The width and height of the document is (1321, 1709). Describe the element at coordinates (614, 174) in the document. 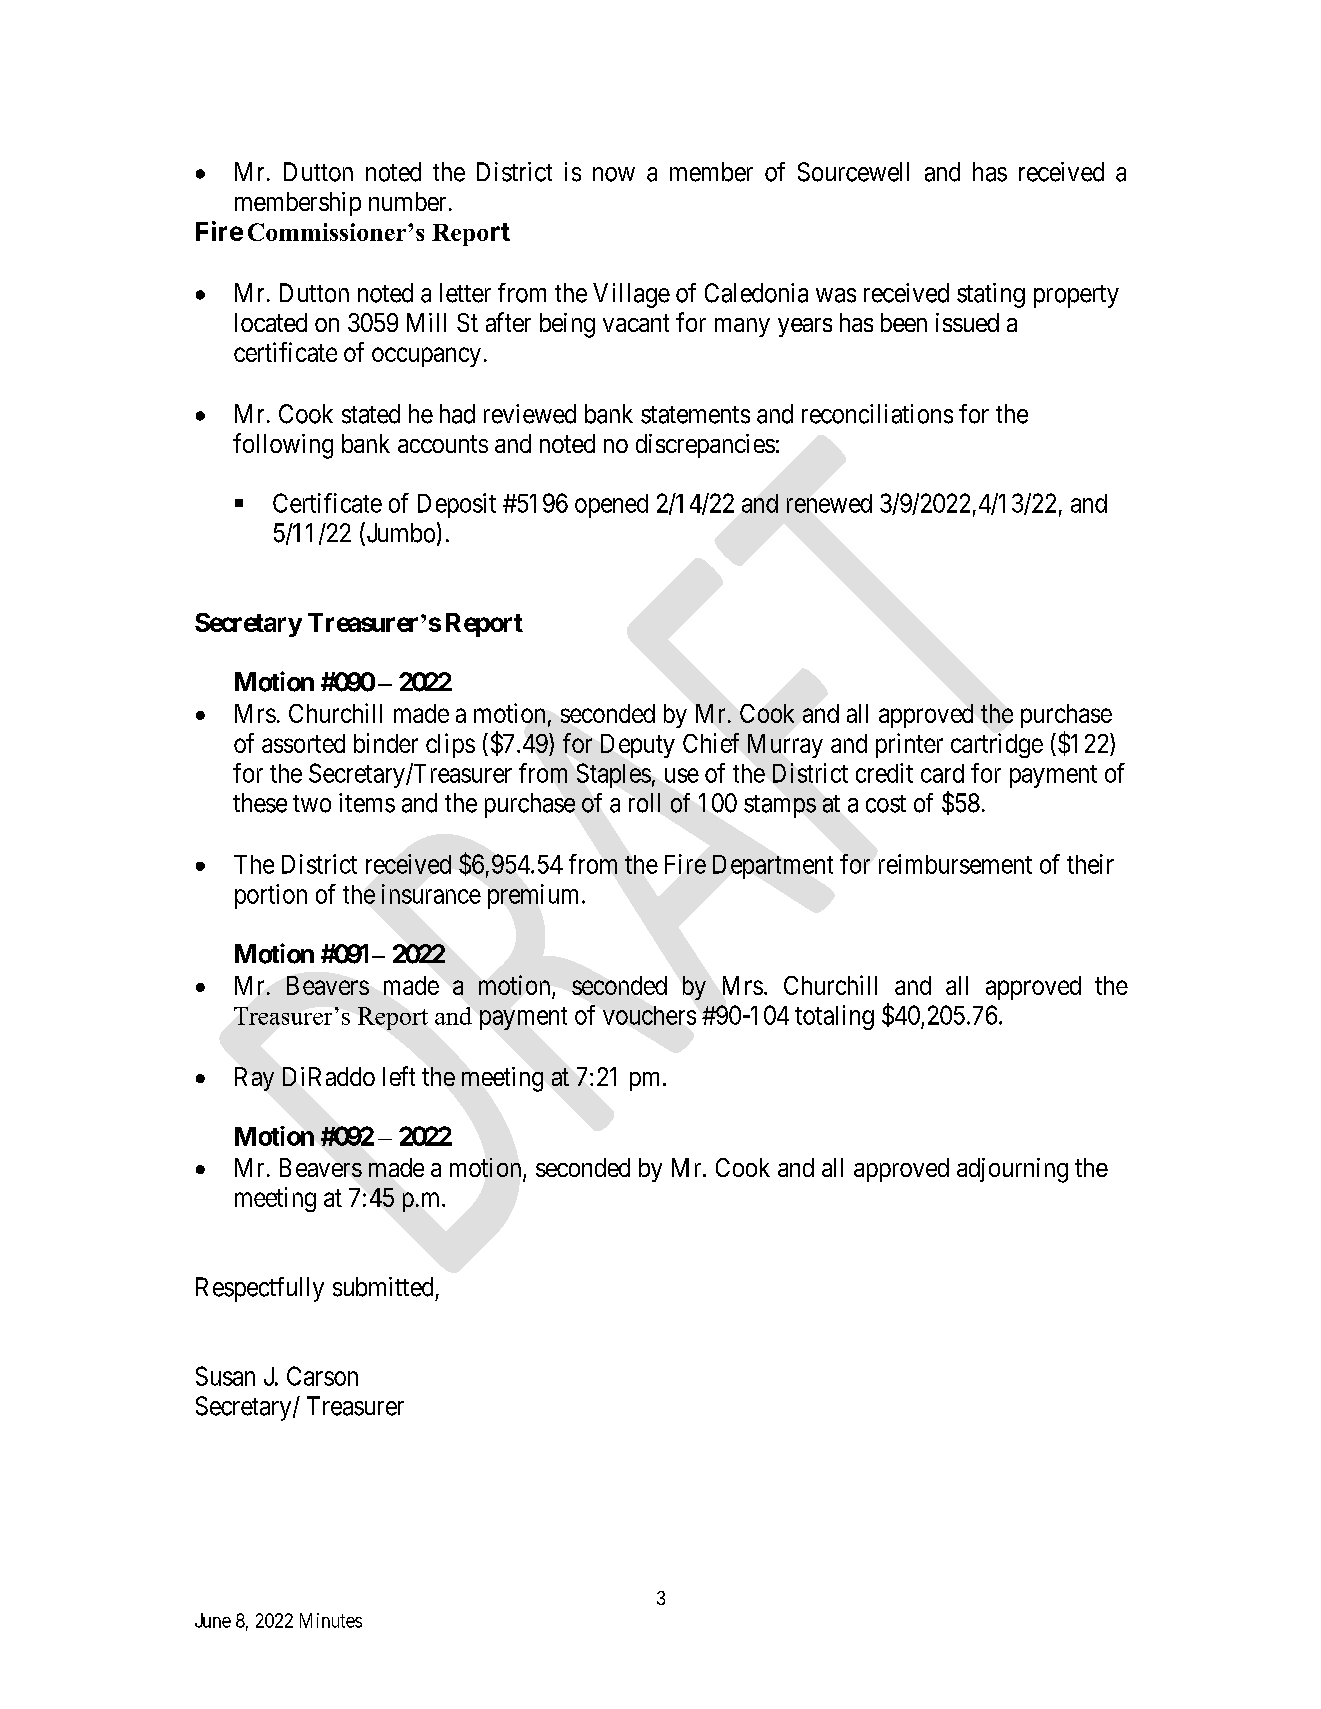

I see `now` at that location.
